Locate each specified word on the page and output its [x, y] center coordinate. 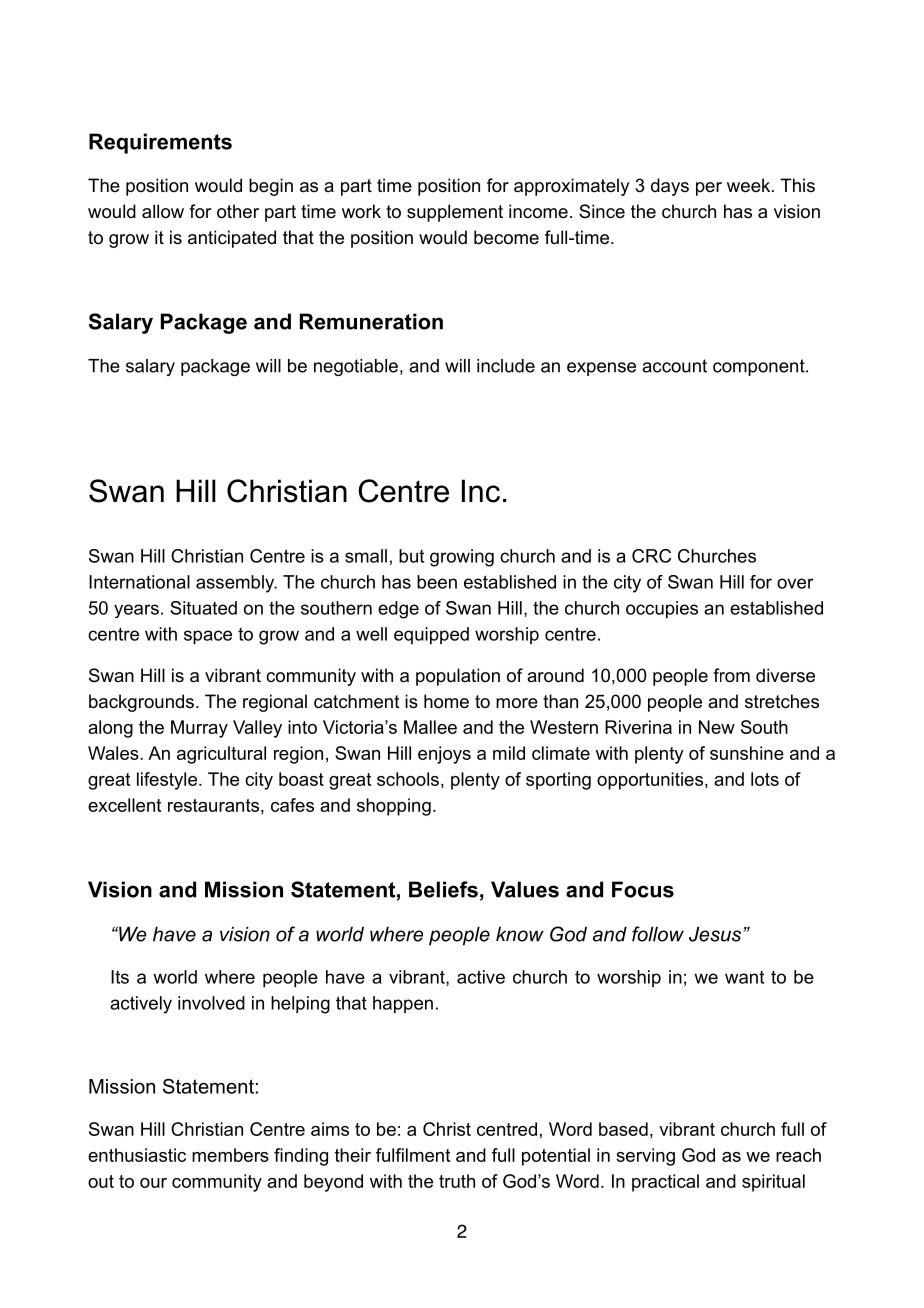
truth [457, 1181]
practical [665, 1183]
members [230, 1155]
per [709, 189]
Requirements [160, 143]
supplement [455, 213]
